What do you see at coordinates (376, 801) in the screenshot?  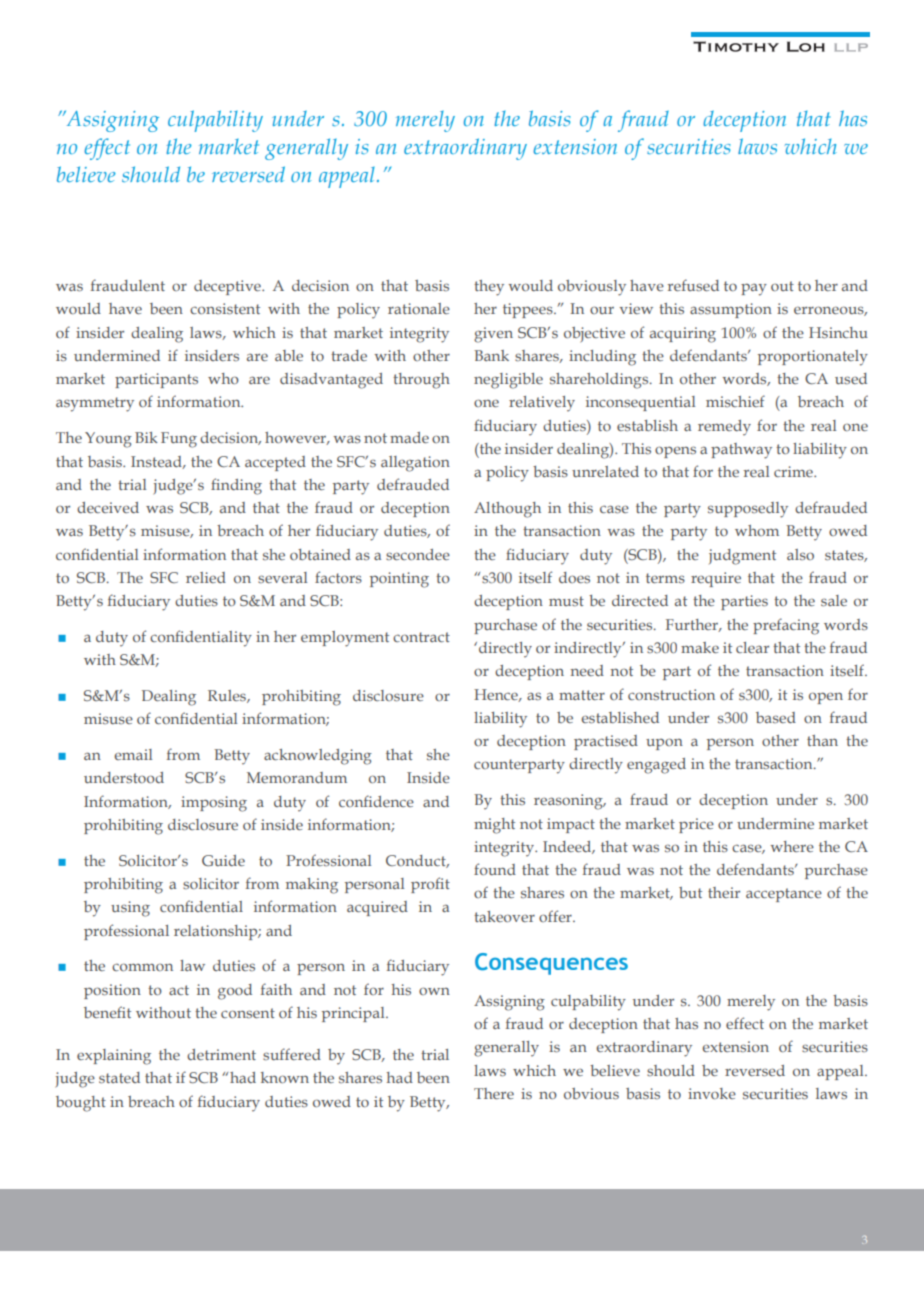 I see `confidence` at bounding box center [376, 801].
